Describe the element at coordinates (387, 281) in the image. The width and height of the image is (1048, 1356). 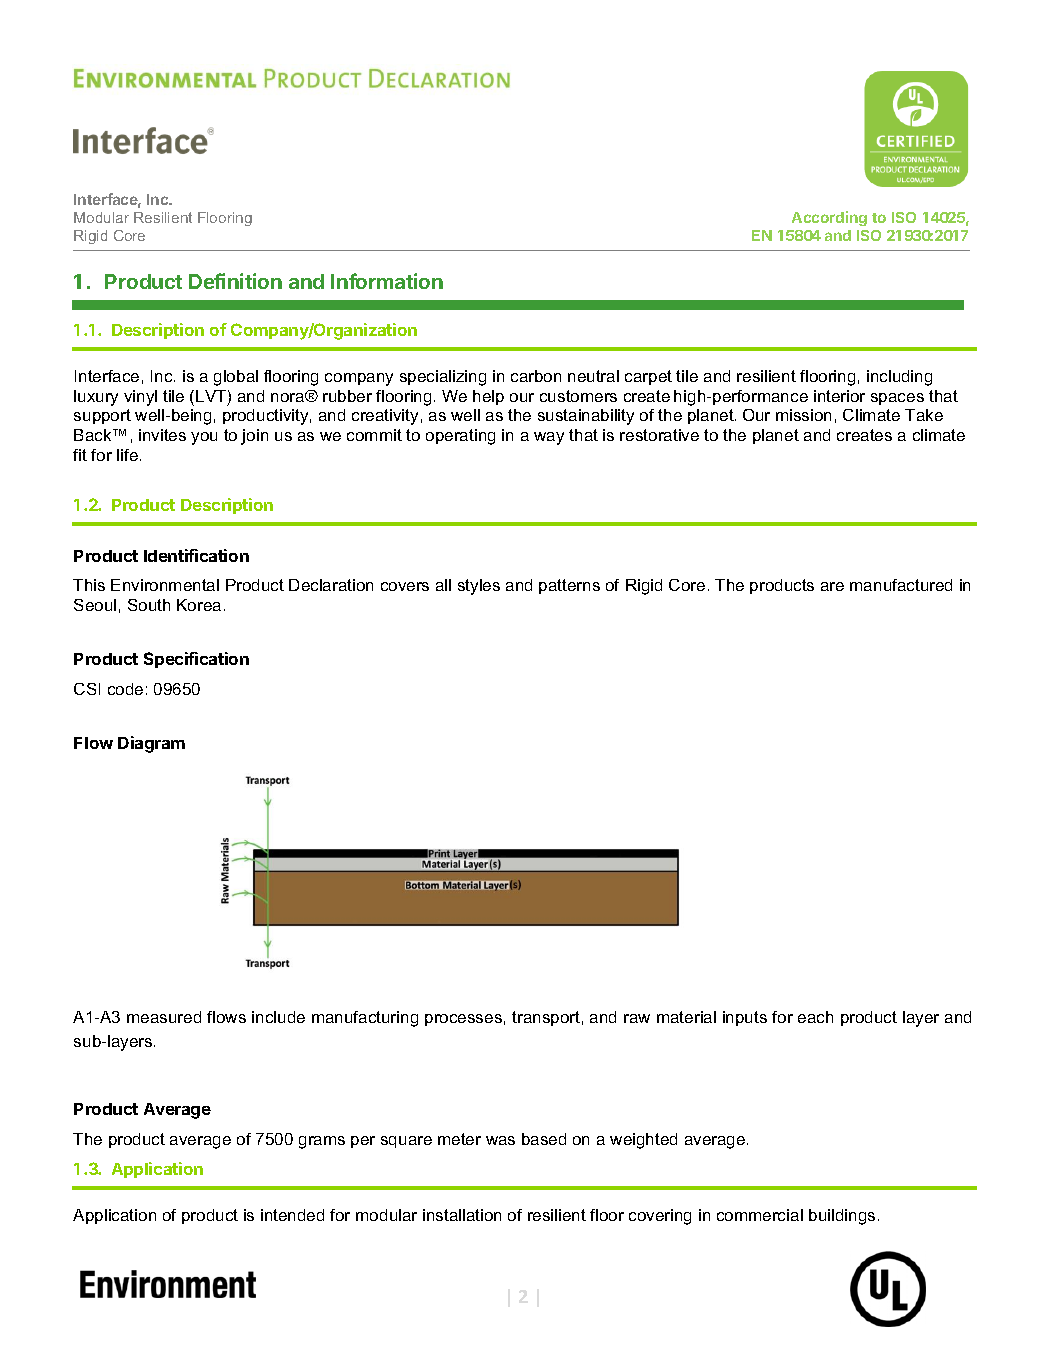
I see `Information` at that location.
